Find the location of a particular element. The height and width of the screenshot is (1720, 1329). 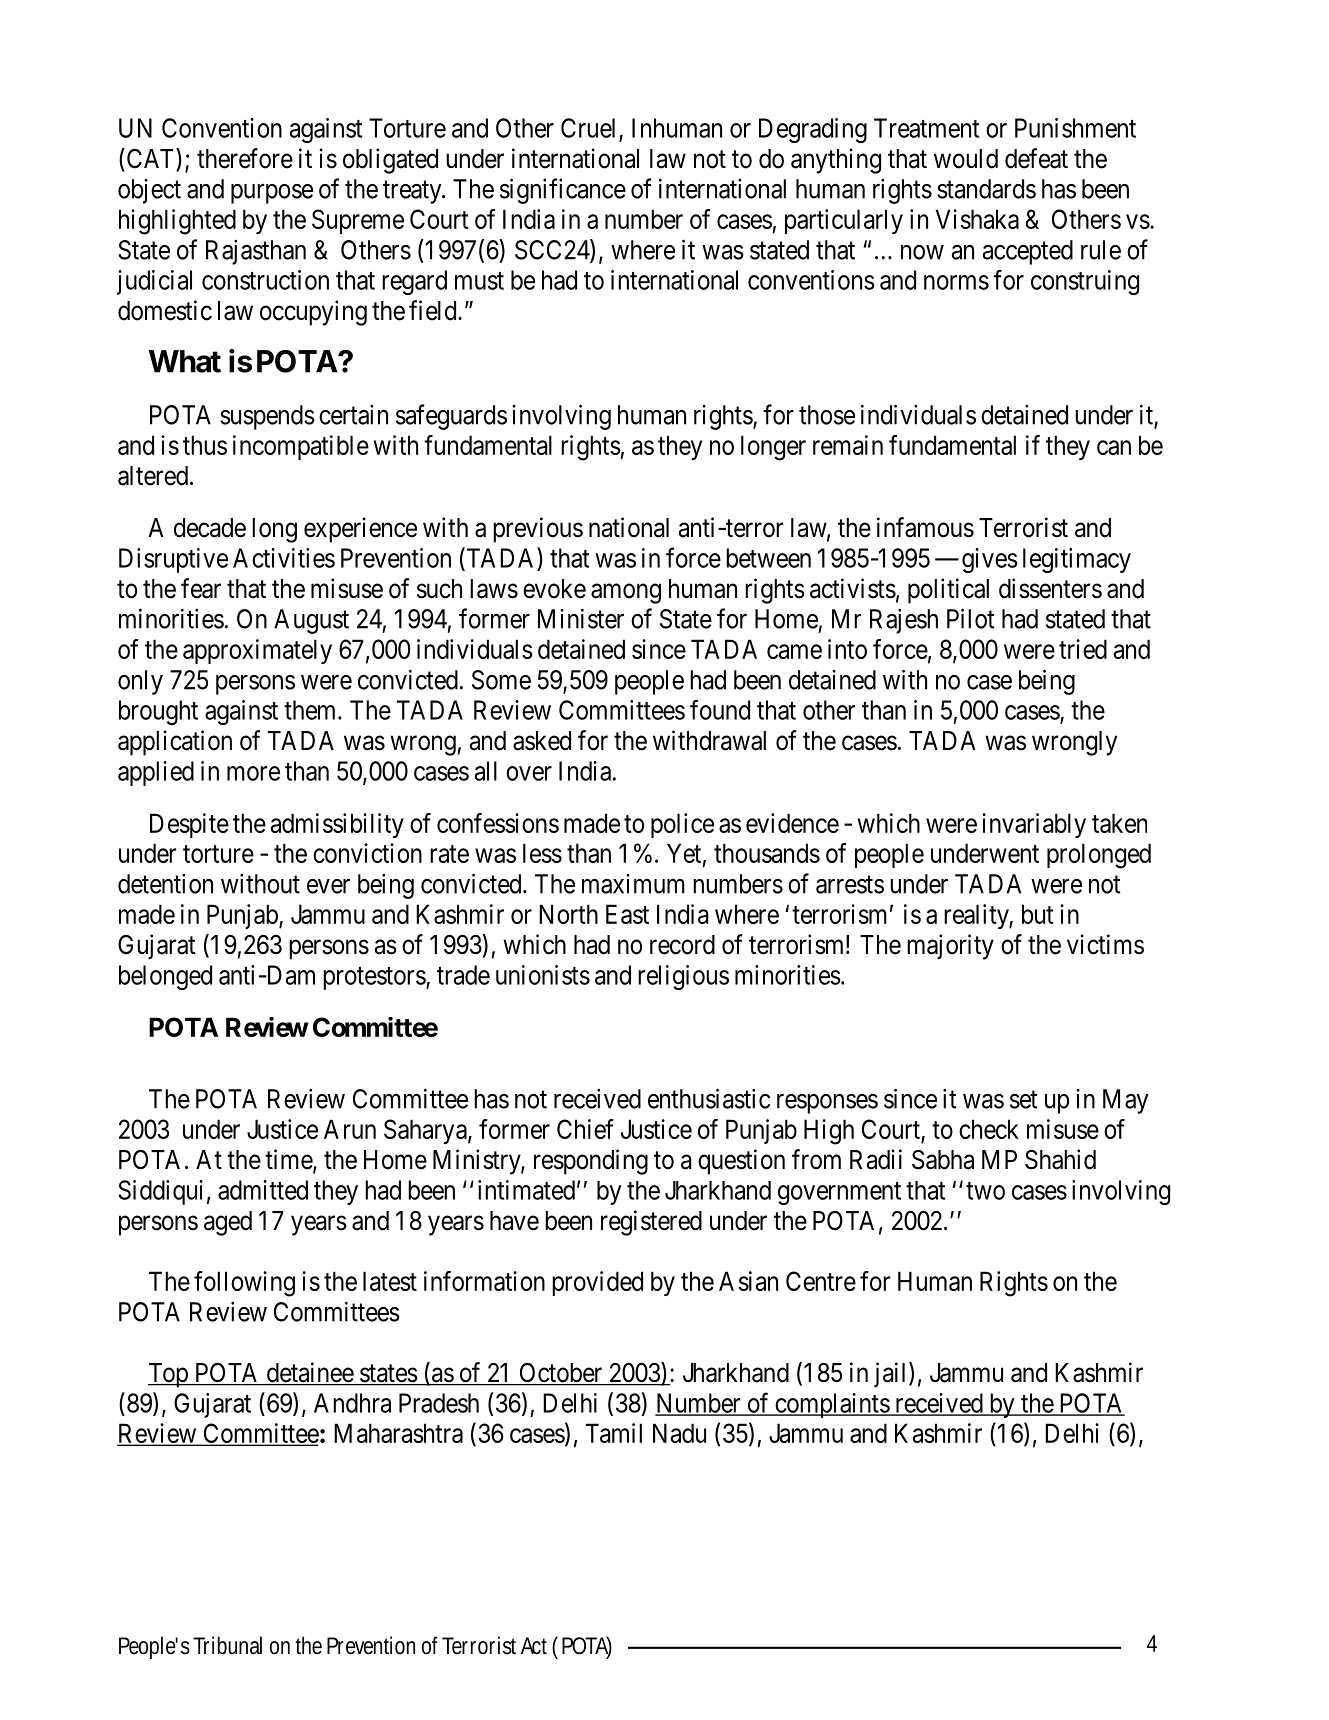

ever is located at coordinates (328, 886).
